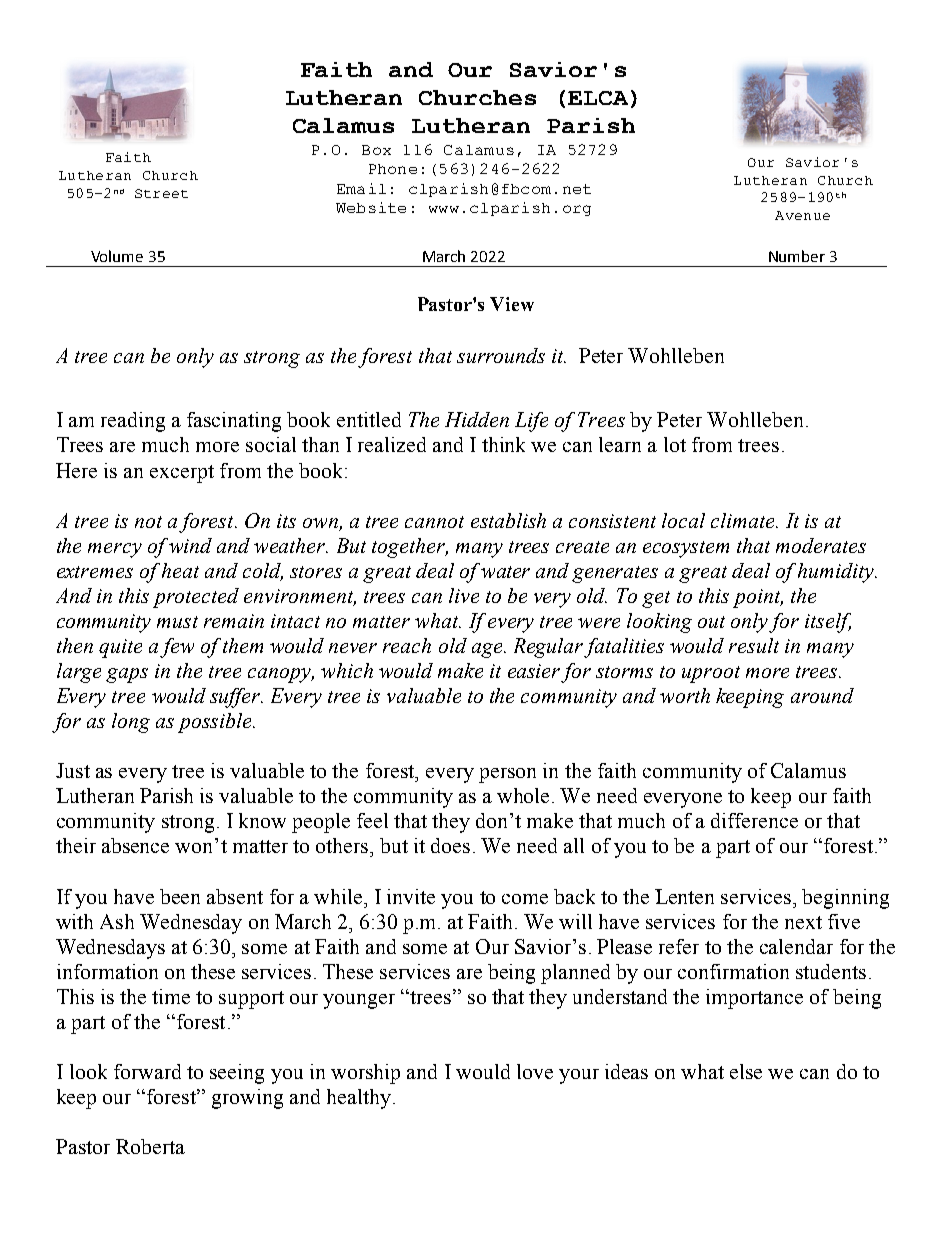 This screenshot has height=1233, width=952. What do you see at coordinates (803, 922) in the screenshot?
I see `next` at bounding box center [803, 922].
